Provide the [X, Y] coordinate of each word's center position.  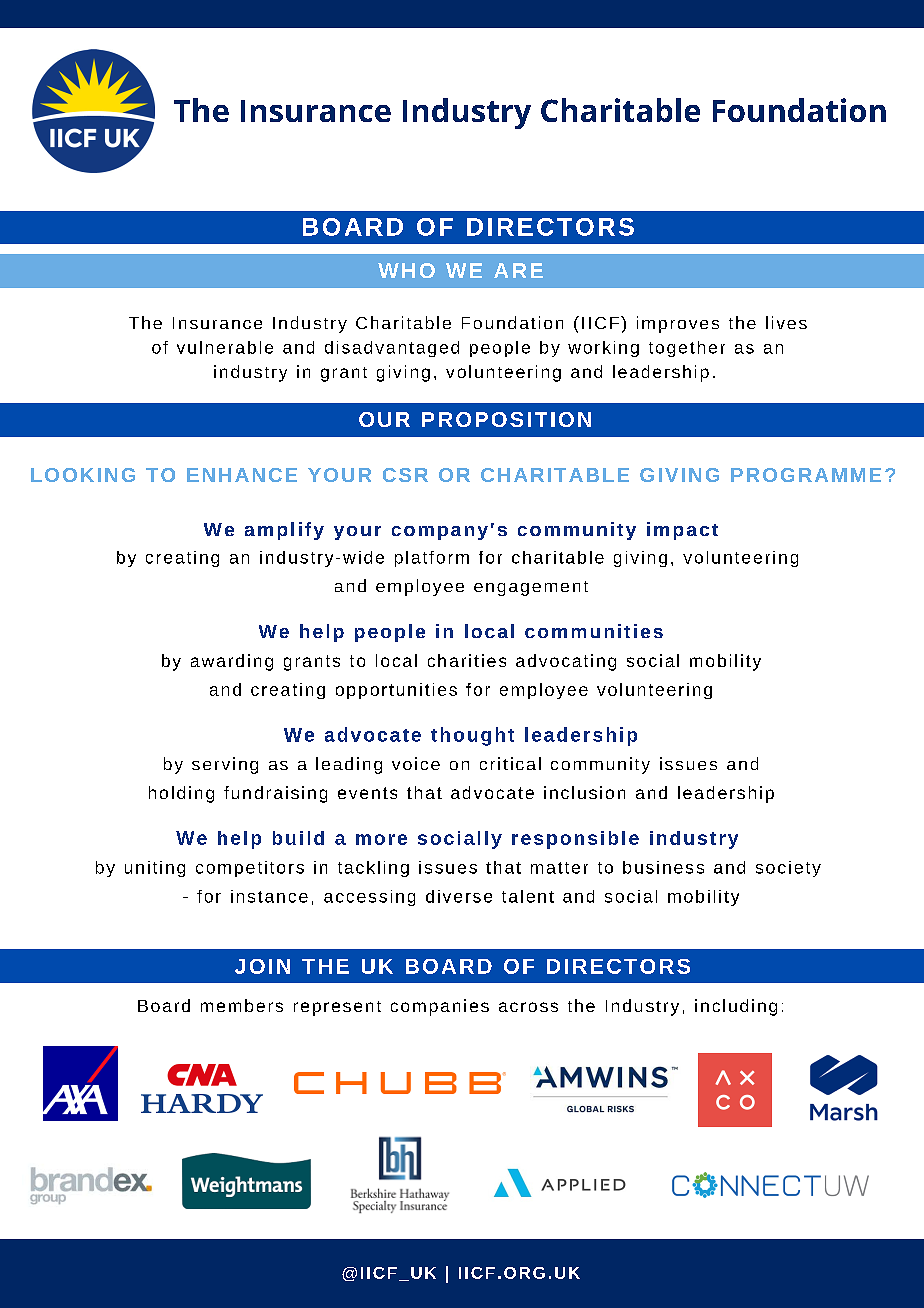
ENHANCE [242, 475]
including [736, 1007]
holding [181, 794]
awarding [232, 662]
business [663, 867]
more [381, 839]
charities [467, 660]
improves [678, 324]
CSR [405, 475]
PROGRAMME [806, 475]
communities [594, 631]
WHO [406, 270]
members [242, 1005]
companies [440, 1007]
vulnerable [225, 347]
